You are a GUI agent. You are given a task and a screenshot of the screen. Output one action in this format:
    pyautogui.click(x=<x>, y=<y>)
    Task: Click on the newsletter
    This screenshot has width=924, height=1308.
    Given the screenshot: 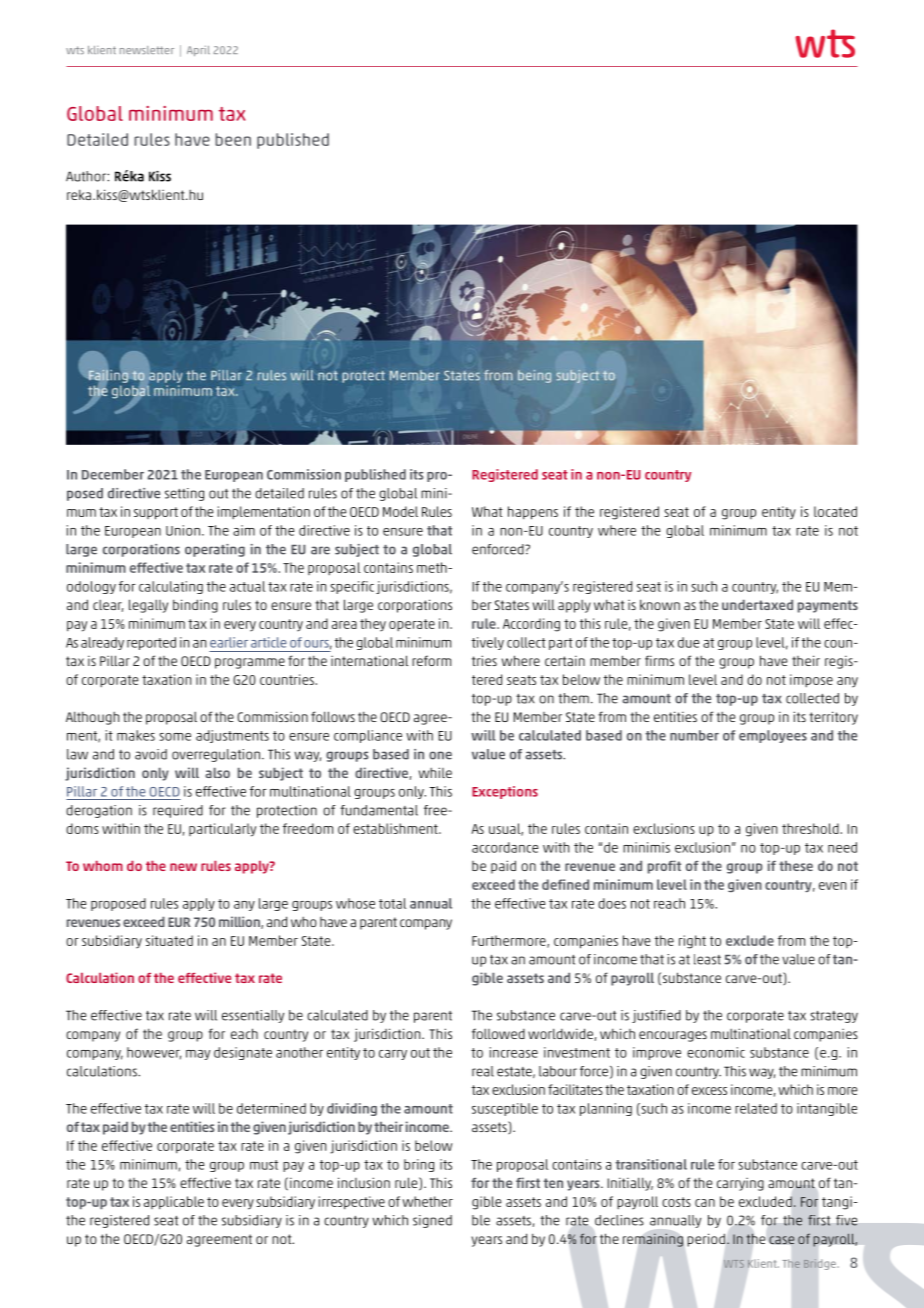 What is the action you would take?
    pyautogui.click(x=147, y=50)
